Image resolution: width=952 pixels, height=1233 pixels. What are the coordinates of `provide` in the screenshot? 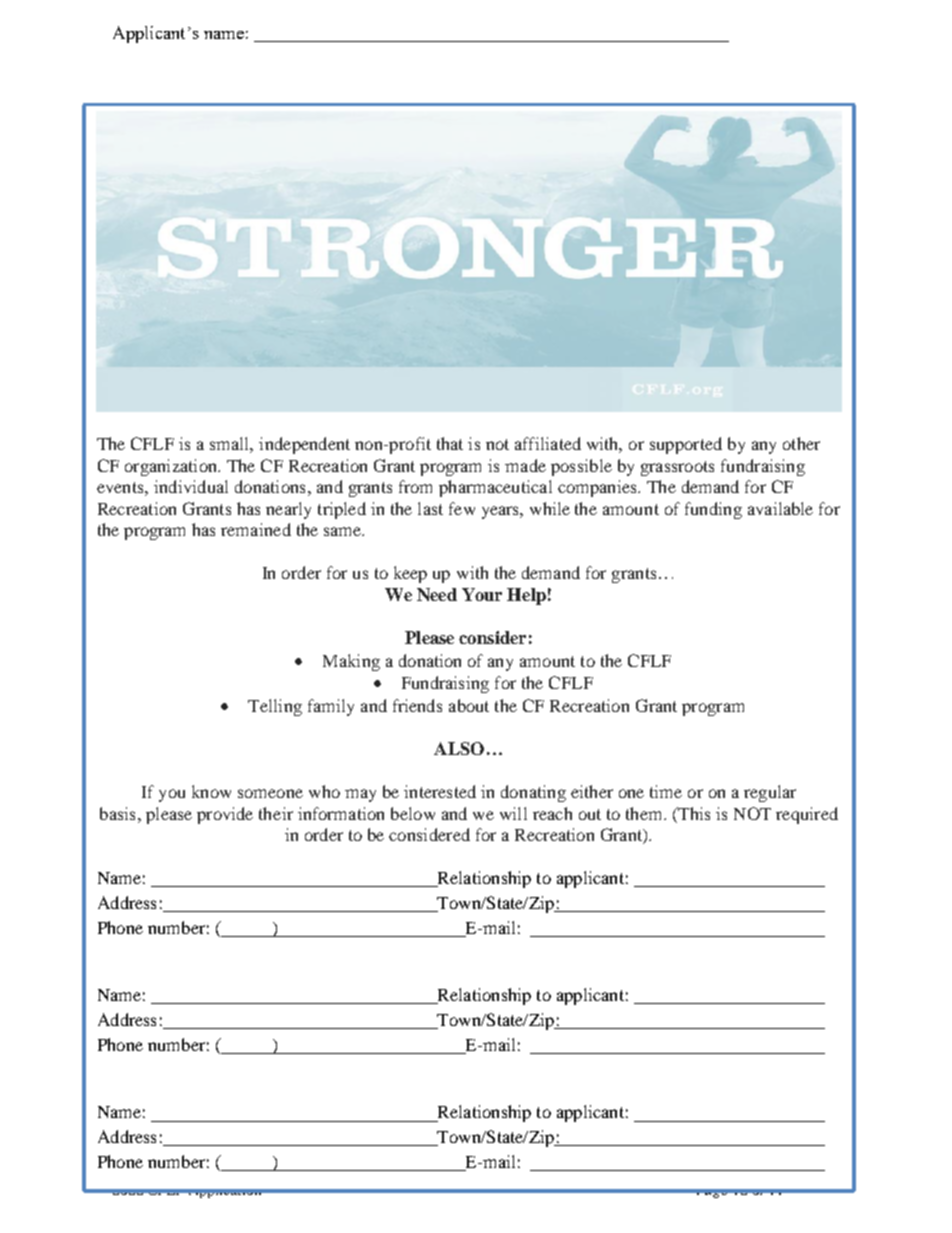 It's located at (225, 815).
